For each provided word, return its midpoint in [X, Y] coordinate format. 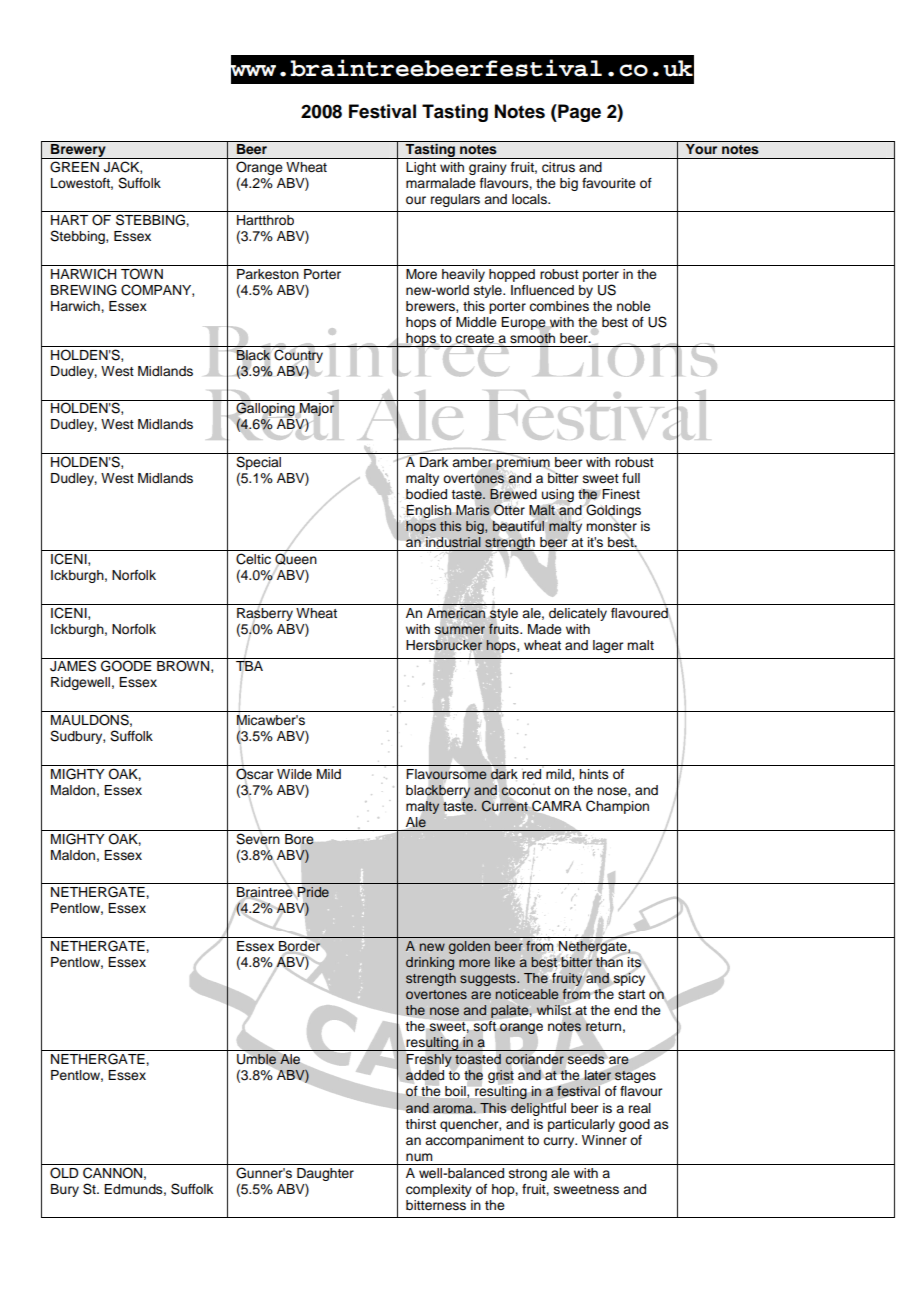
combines [559, 306]
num [419, 1157]
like [505, 962]
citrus [558, 167]
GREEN [74, 167]
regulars [455, 200]
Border [299, 946]
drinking [430, 963]
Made [545, 629]
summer [460, 630]
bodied [426, 494]
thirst [420, 1124]
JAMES [73, 666]
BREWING [84, 290]
